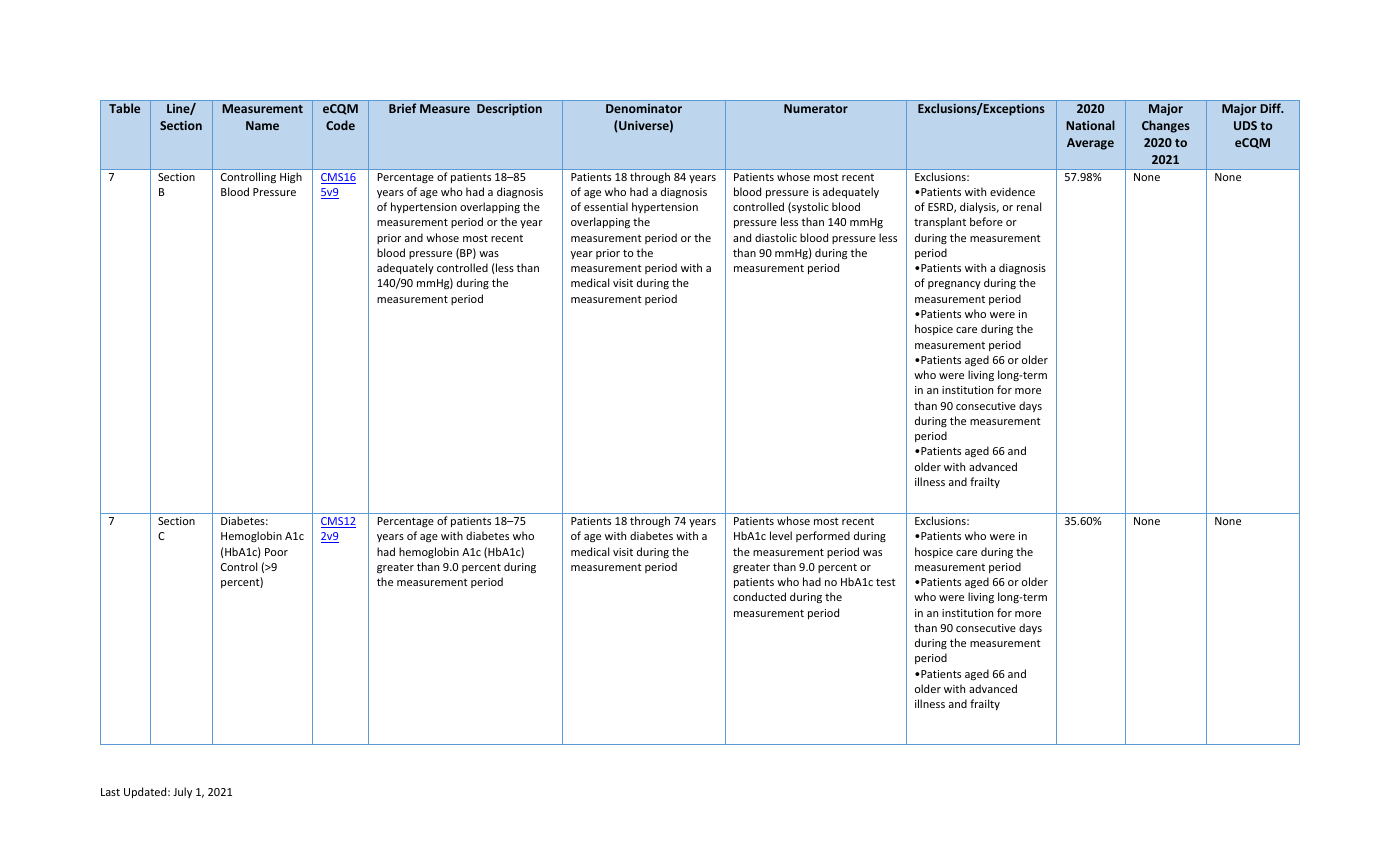 The image size is (1400, 850). Describe the element at coordinates (276, 552) in the screenshot. I see `Poor` at that location.
